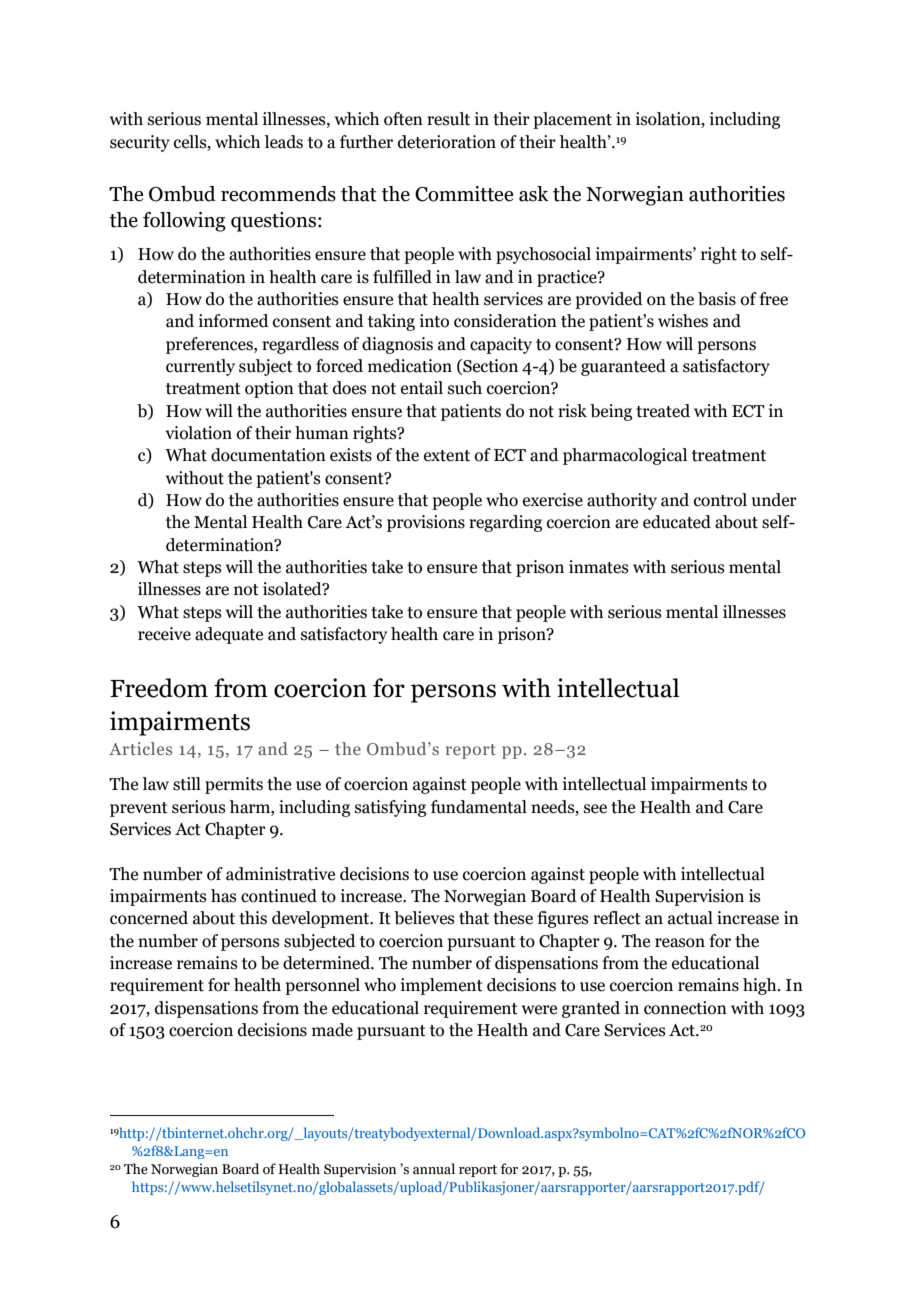 Image resolution: width=924 pixels, height=1308 pixels. I want to click on deterioration, so click(447, 142).
